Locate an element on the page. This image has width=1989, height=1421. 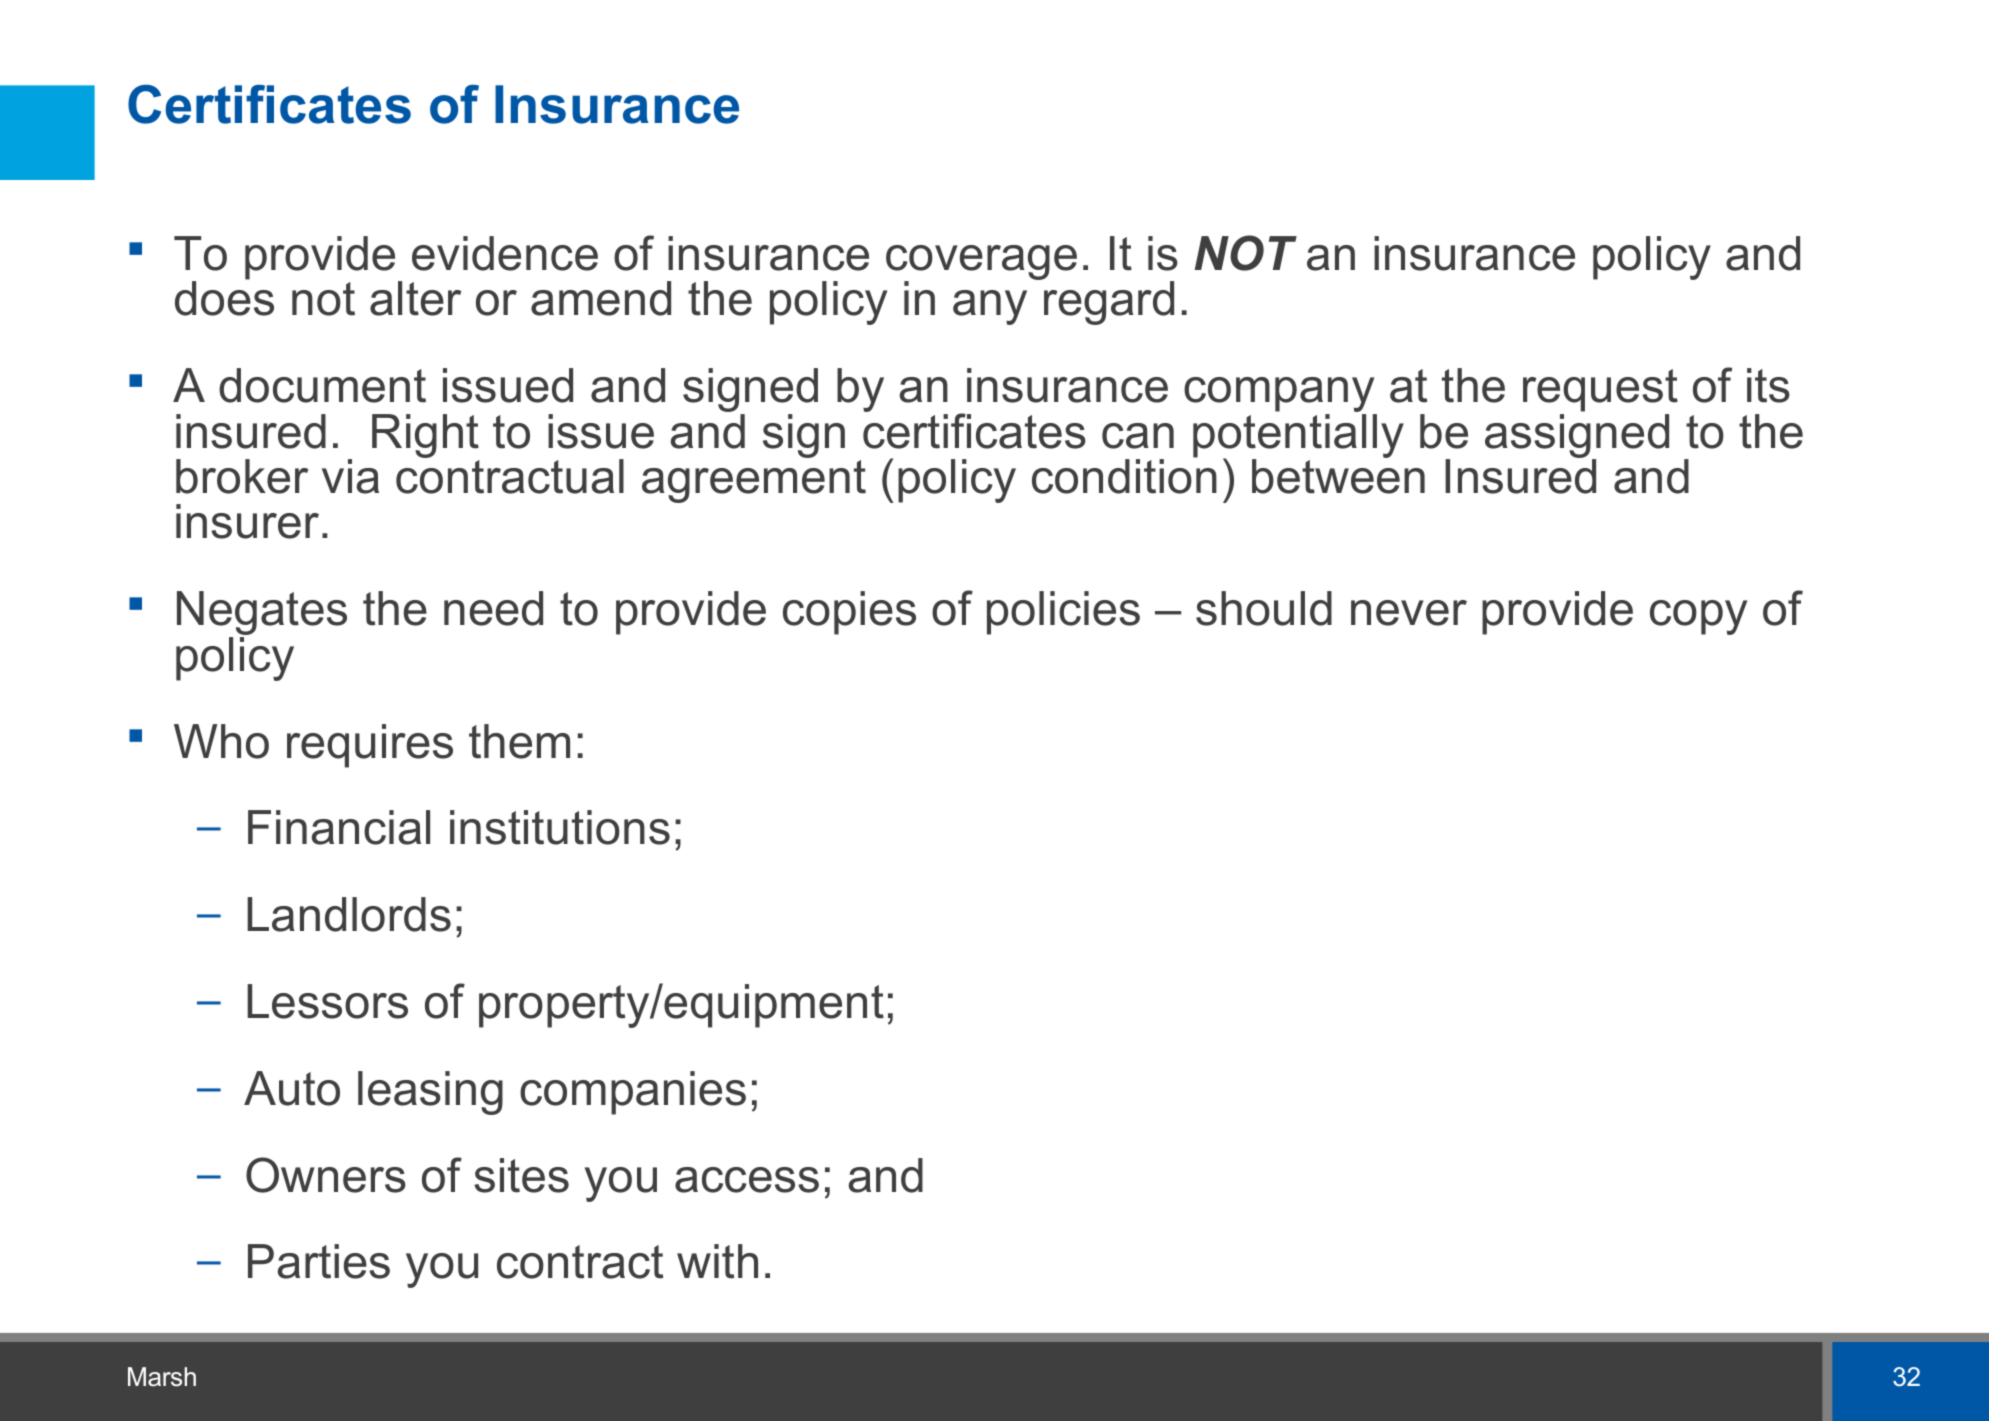
copy is located at coordinates (1698, 617).
